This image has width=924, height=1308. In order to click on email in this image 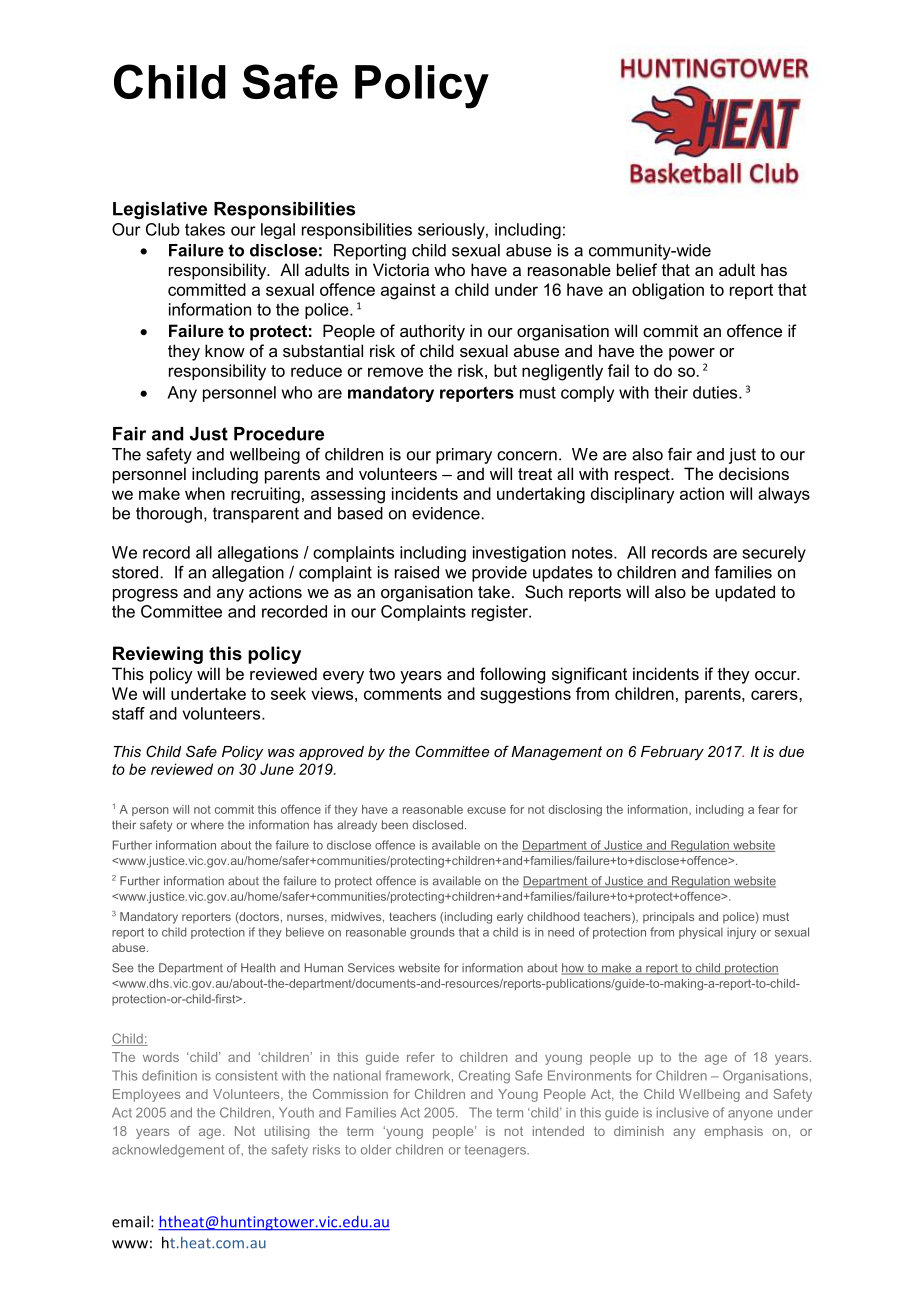, I will do `click(130, 1221)`.
